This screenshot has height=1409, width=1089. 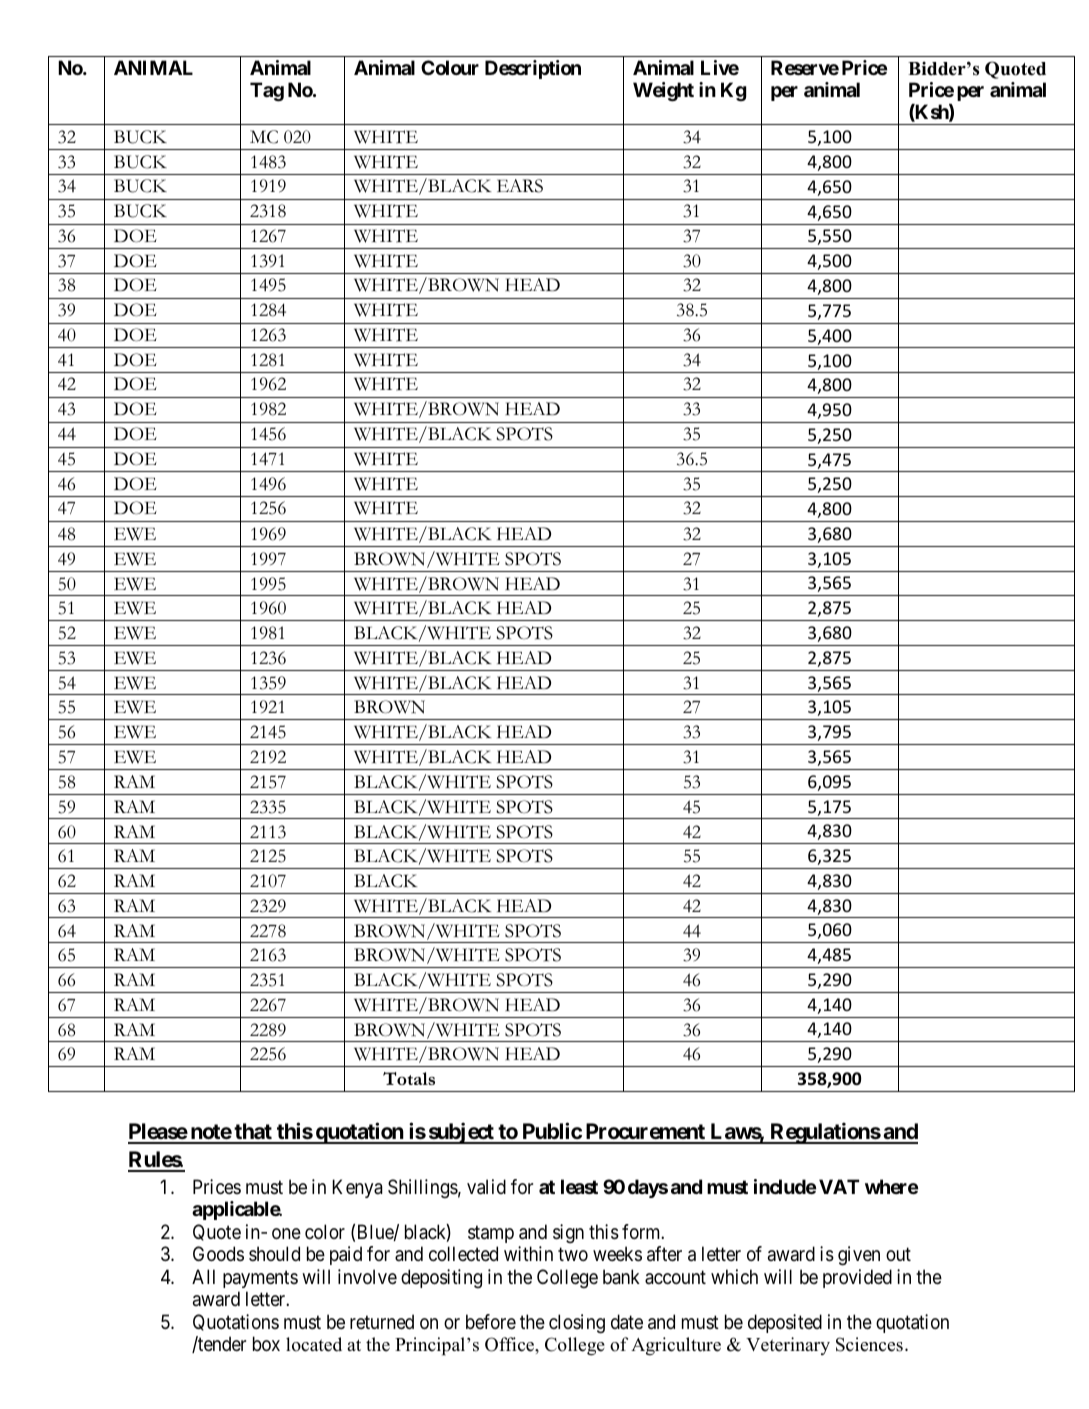 What do you see at coordinates (645, 1133) in the screenshot?
I see `Procurement` at bounding box center [645, 1133].
